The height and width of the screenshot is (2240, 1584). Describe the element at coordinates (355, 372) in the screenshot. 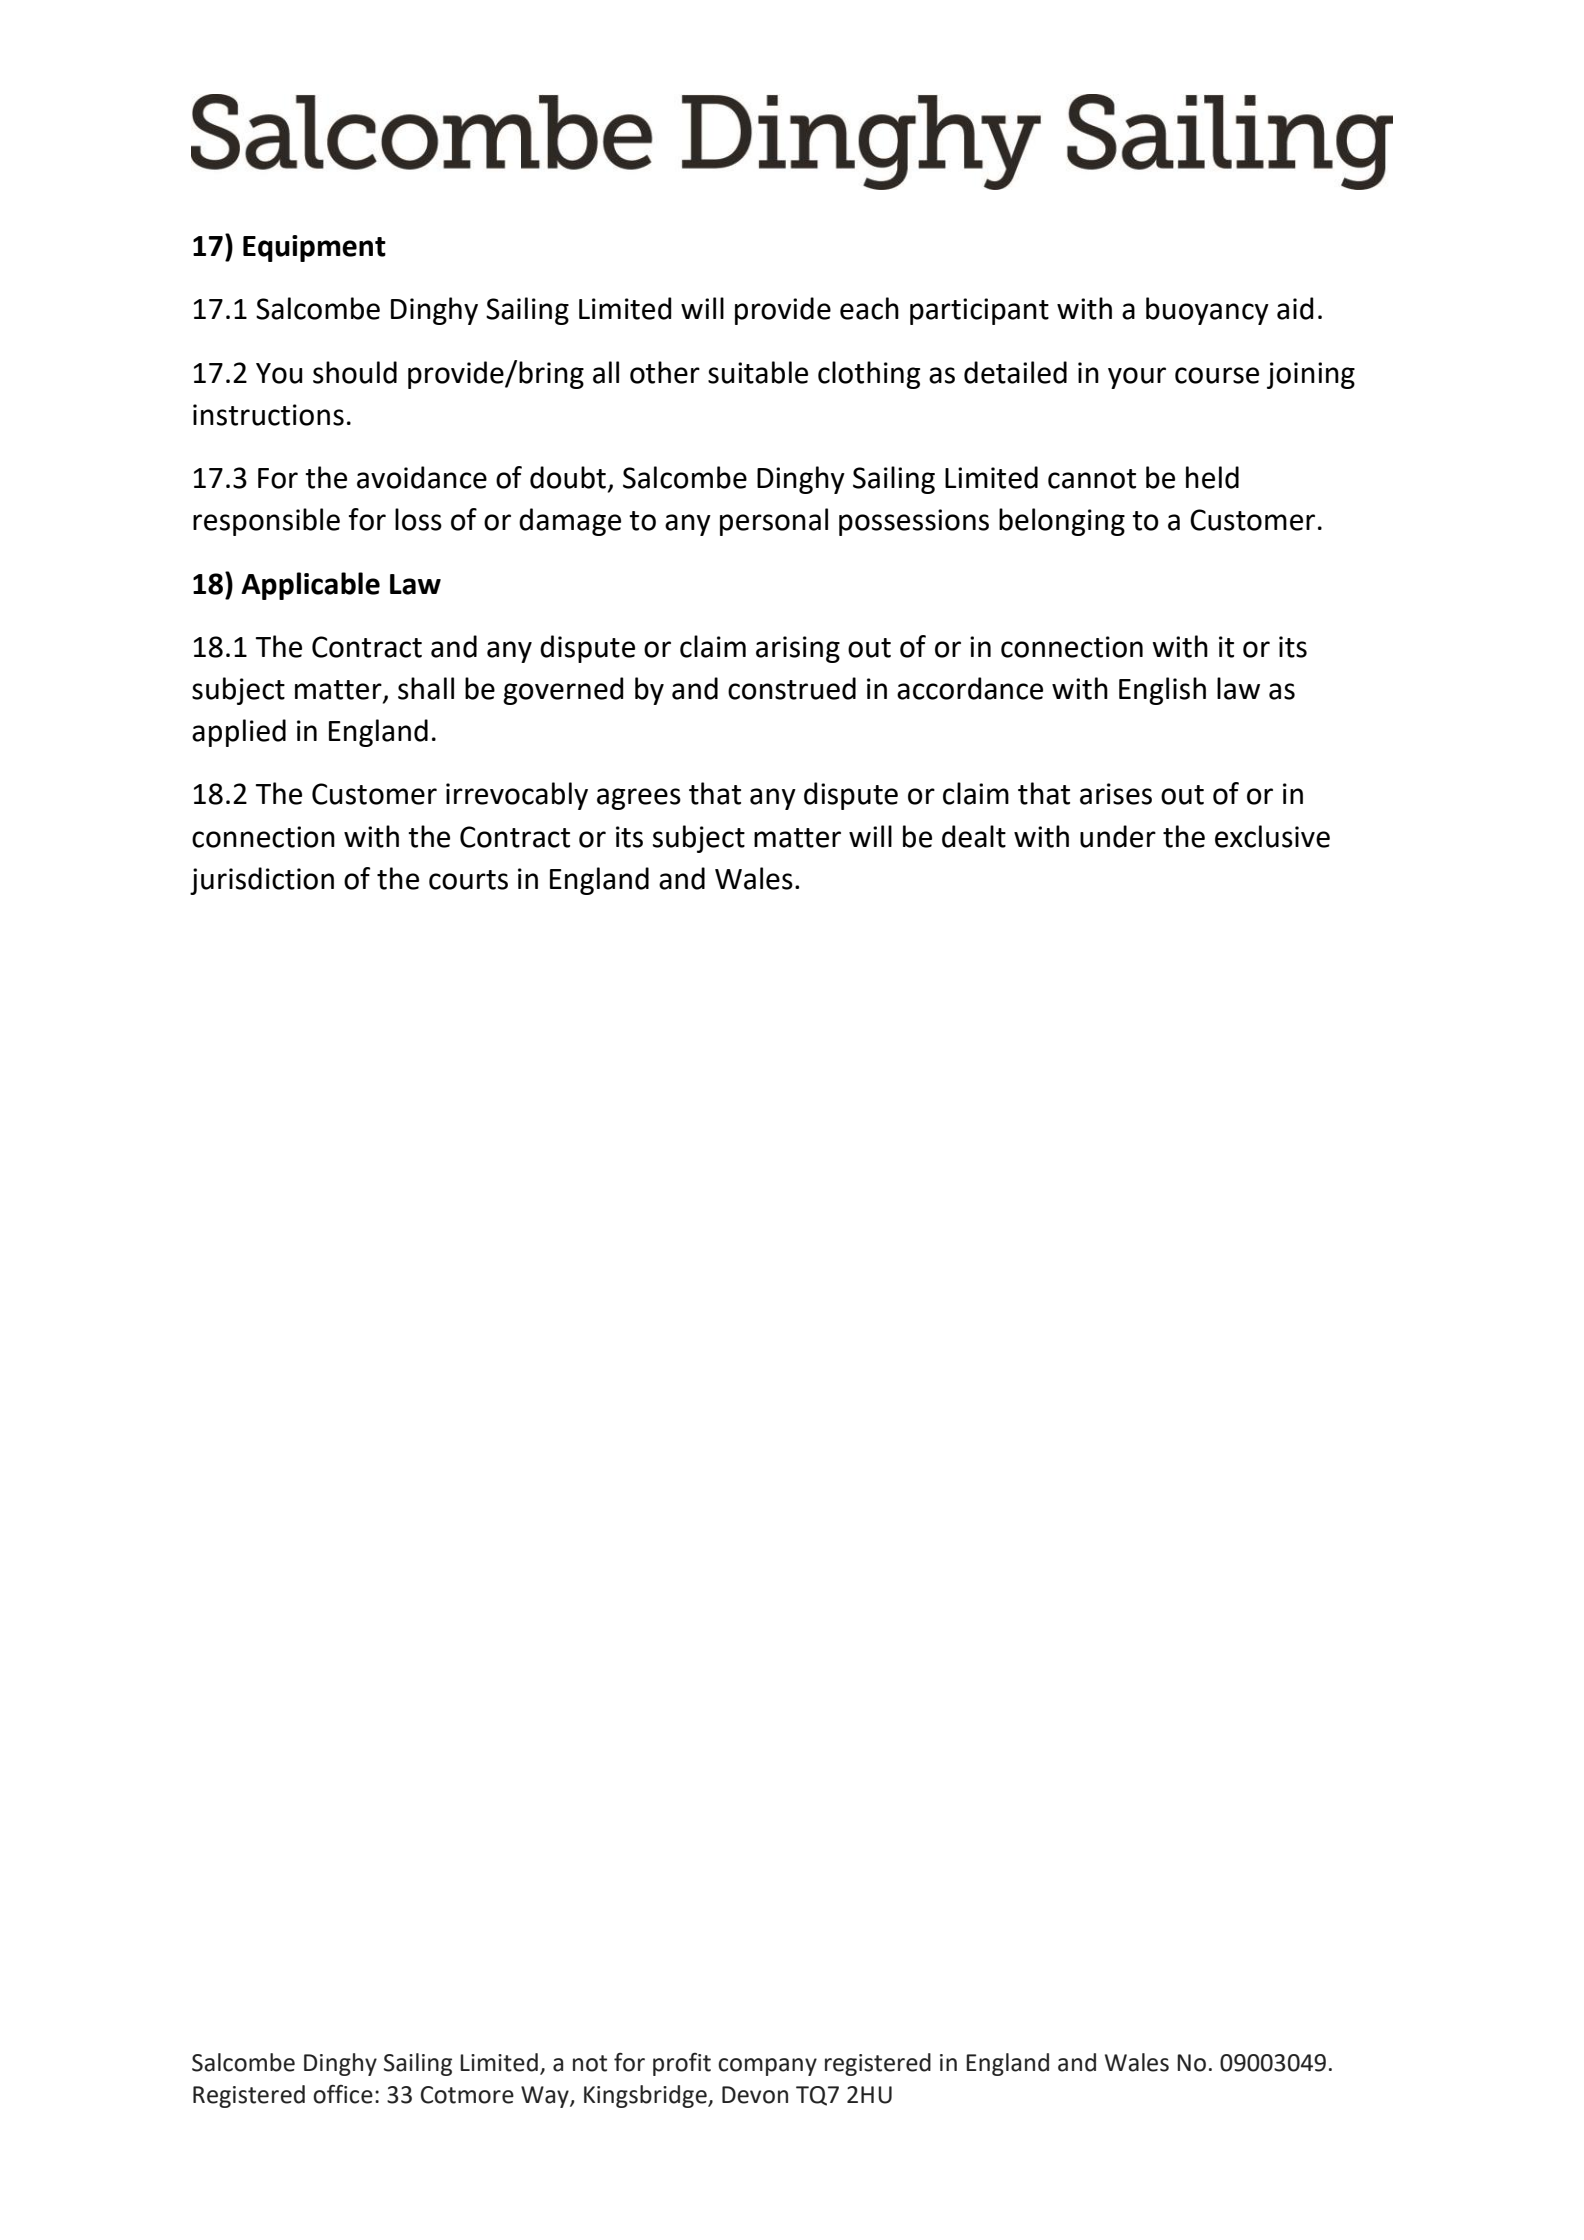

I see `should` at that location.
